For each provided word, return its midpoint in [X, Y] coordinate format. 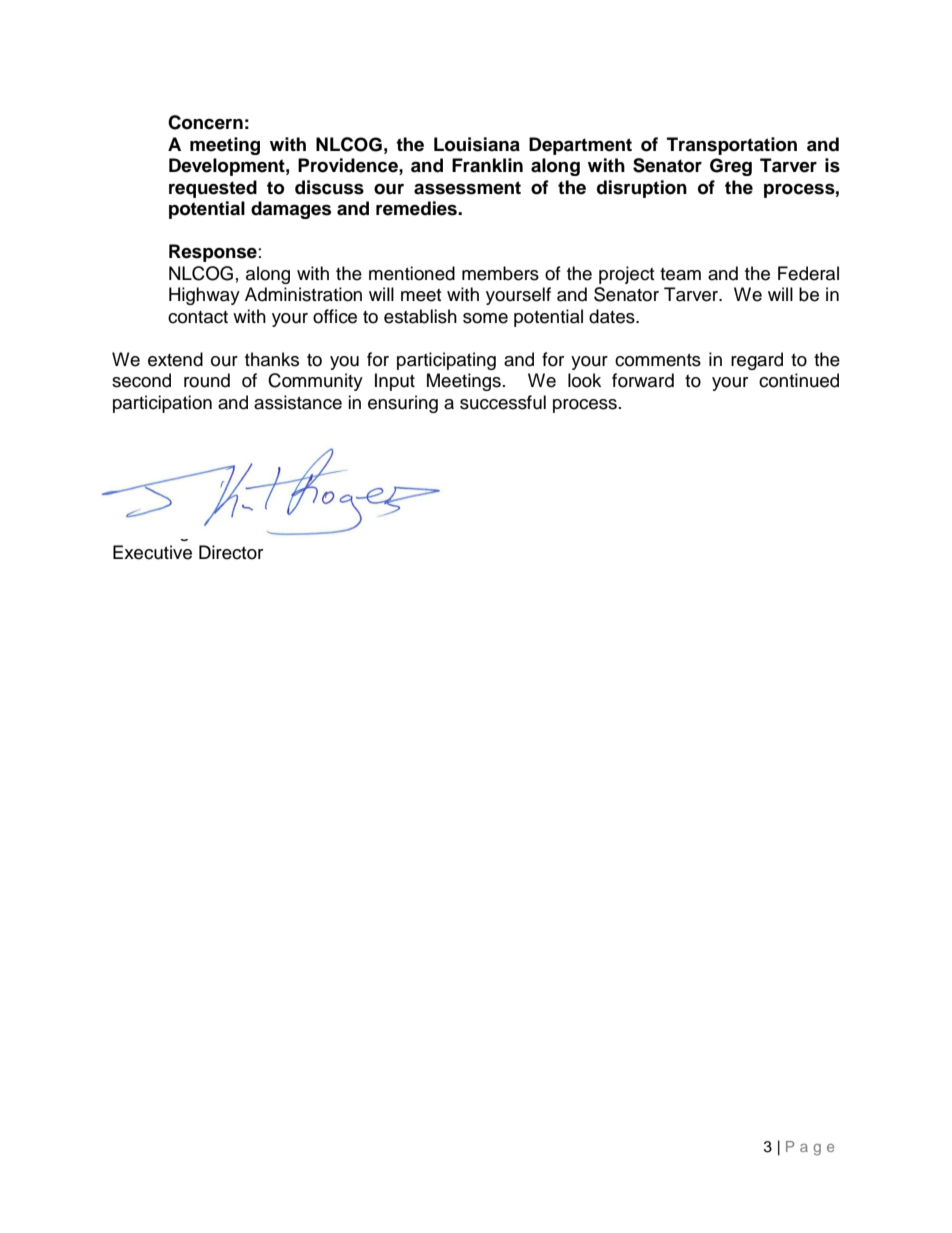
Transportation [732, 146]
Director [231, 552]
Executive [152, 552]
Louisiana [477, 144]
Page [810, 1148]
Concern [205, 122]
